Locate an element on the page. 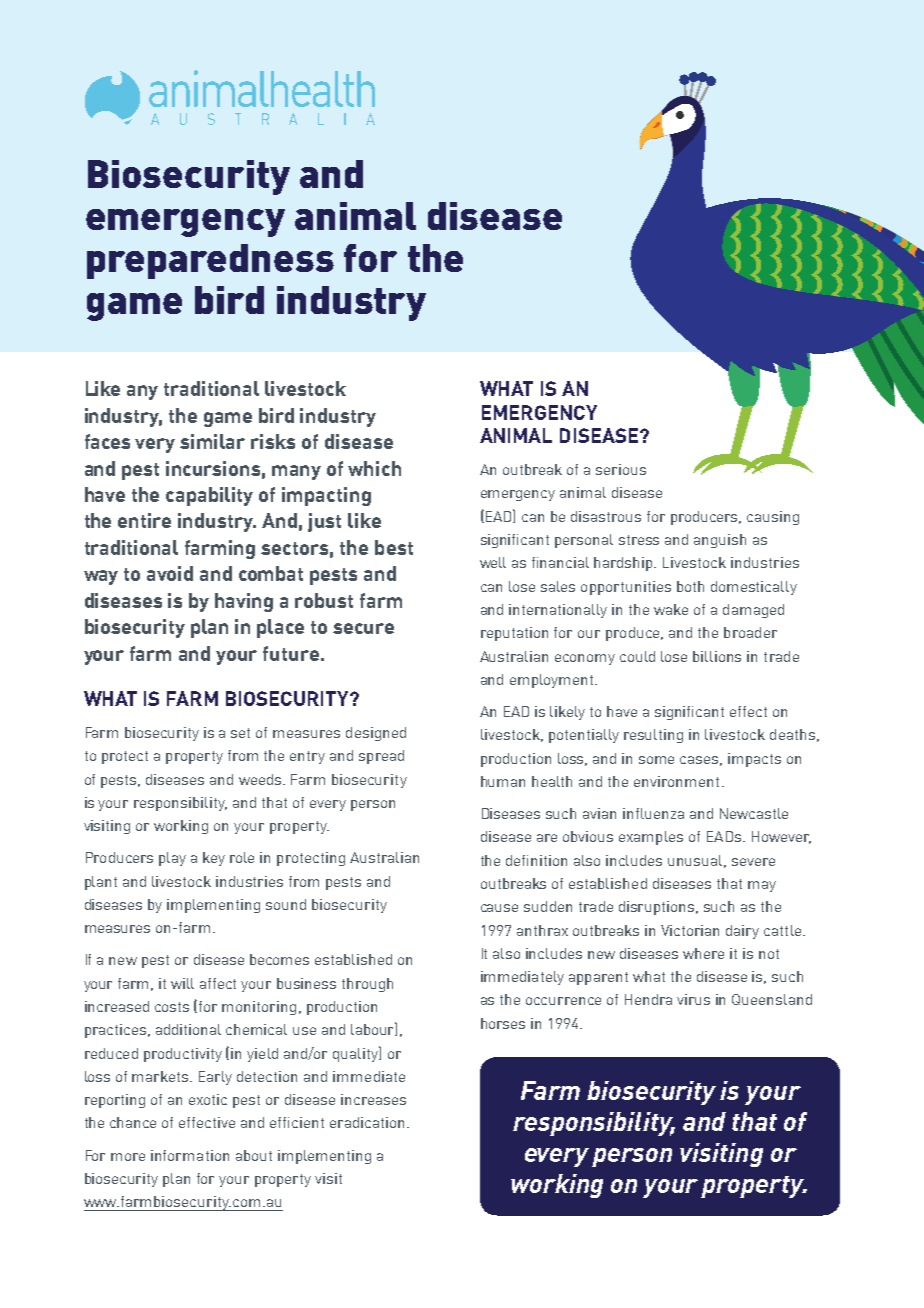 The width and height of the document is (924, 1308). will is located at coordinates (182, 983).
